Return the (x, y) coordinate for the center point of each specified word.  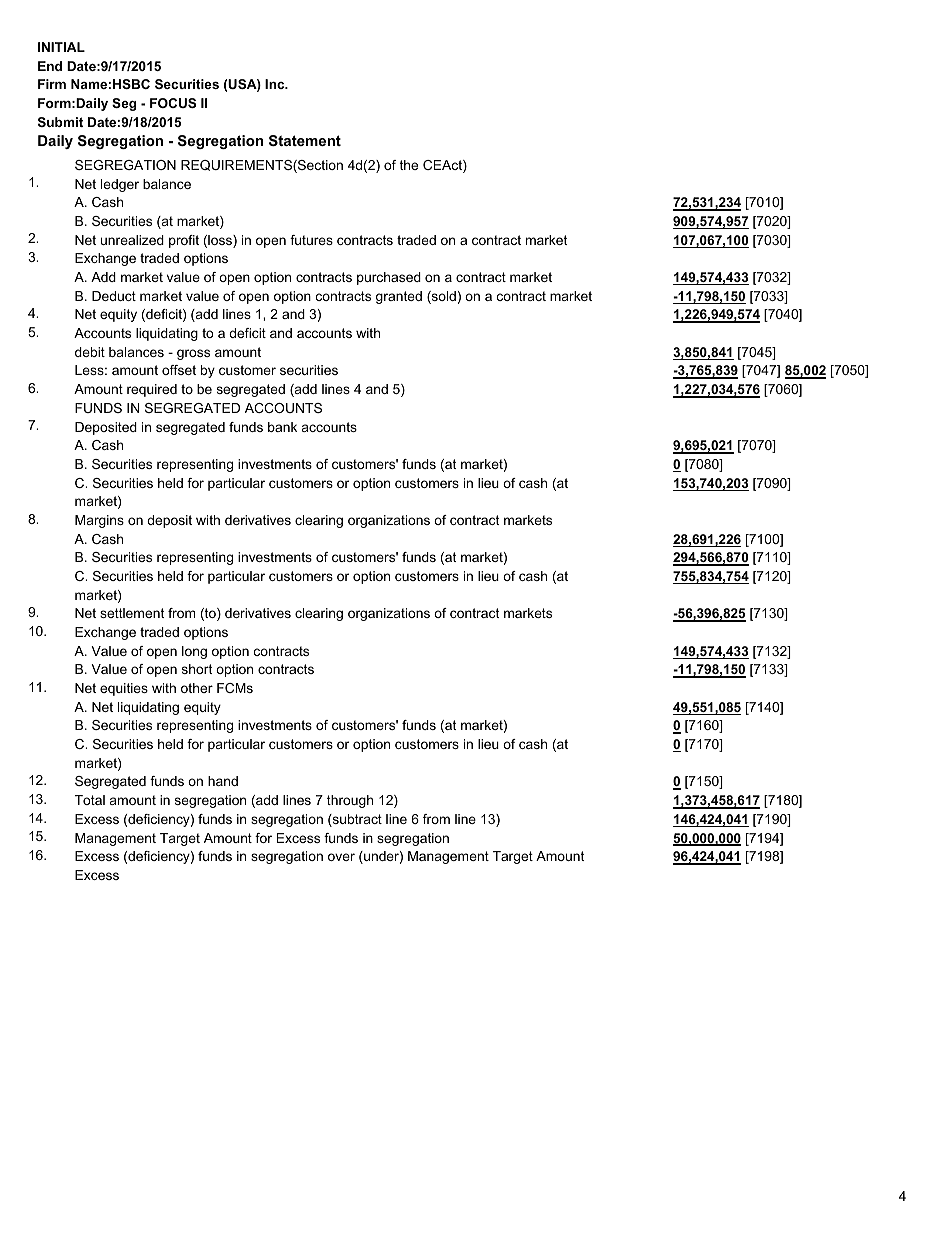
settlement (132, 613)
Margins (99, 521)
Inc (276, 84)
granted (399, 297)
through (350, 801)
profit (184, 241)
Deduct (114, 296)
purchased (389, 278)
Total (90, 800)
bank (282, 427)
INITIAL (61, 47)
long (194, 652)
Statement (305, 140)
